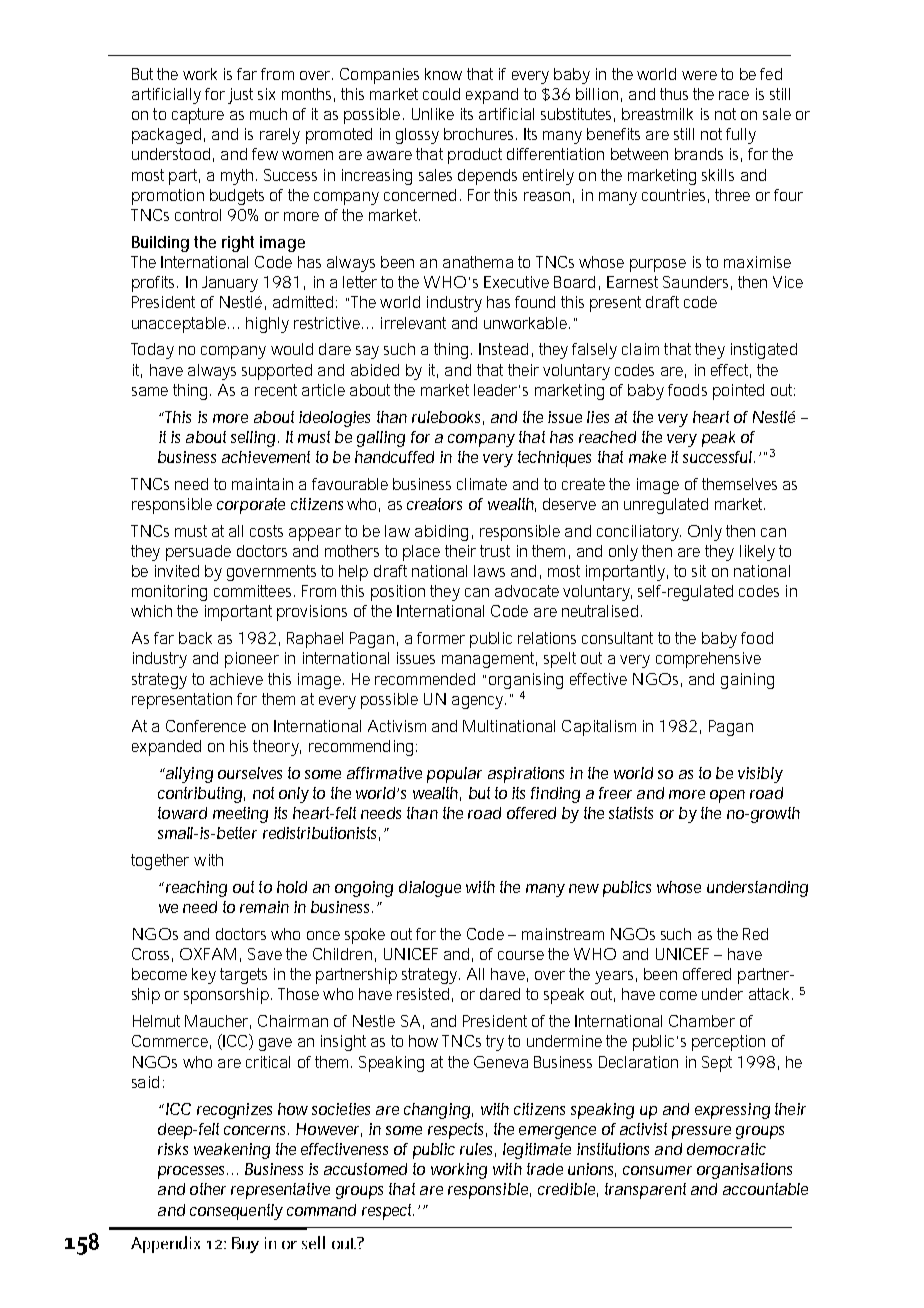 Image resolution: width=924 pixels, height=1308 pixels. I want to click on could, so click(441, 94).
